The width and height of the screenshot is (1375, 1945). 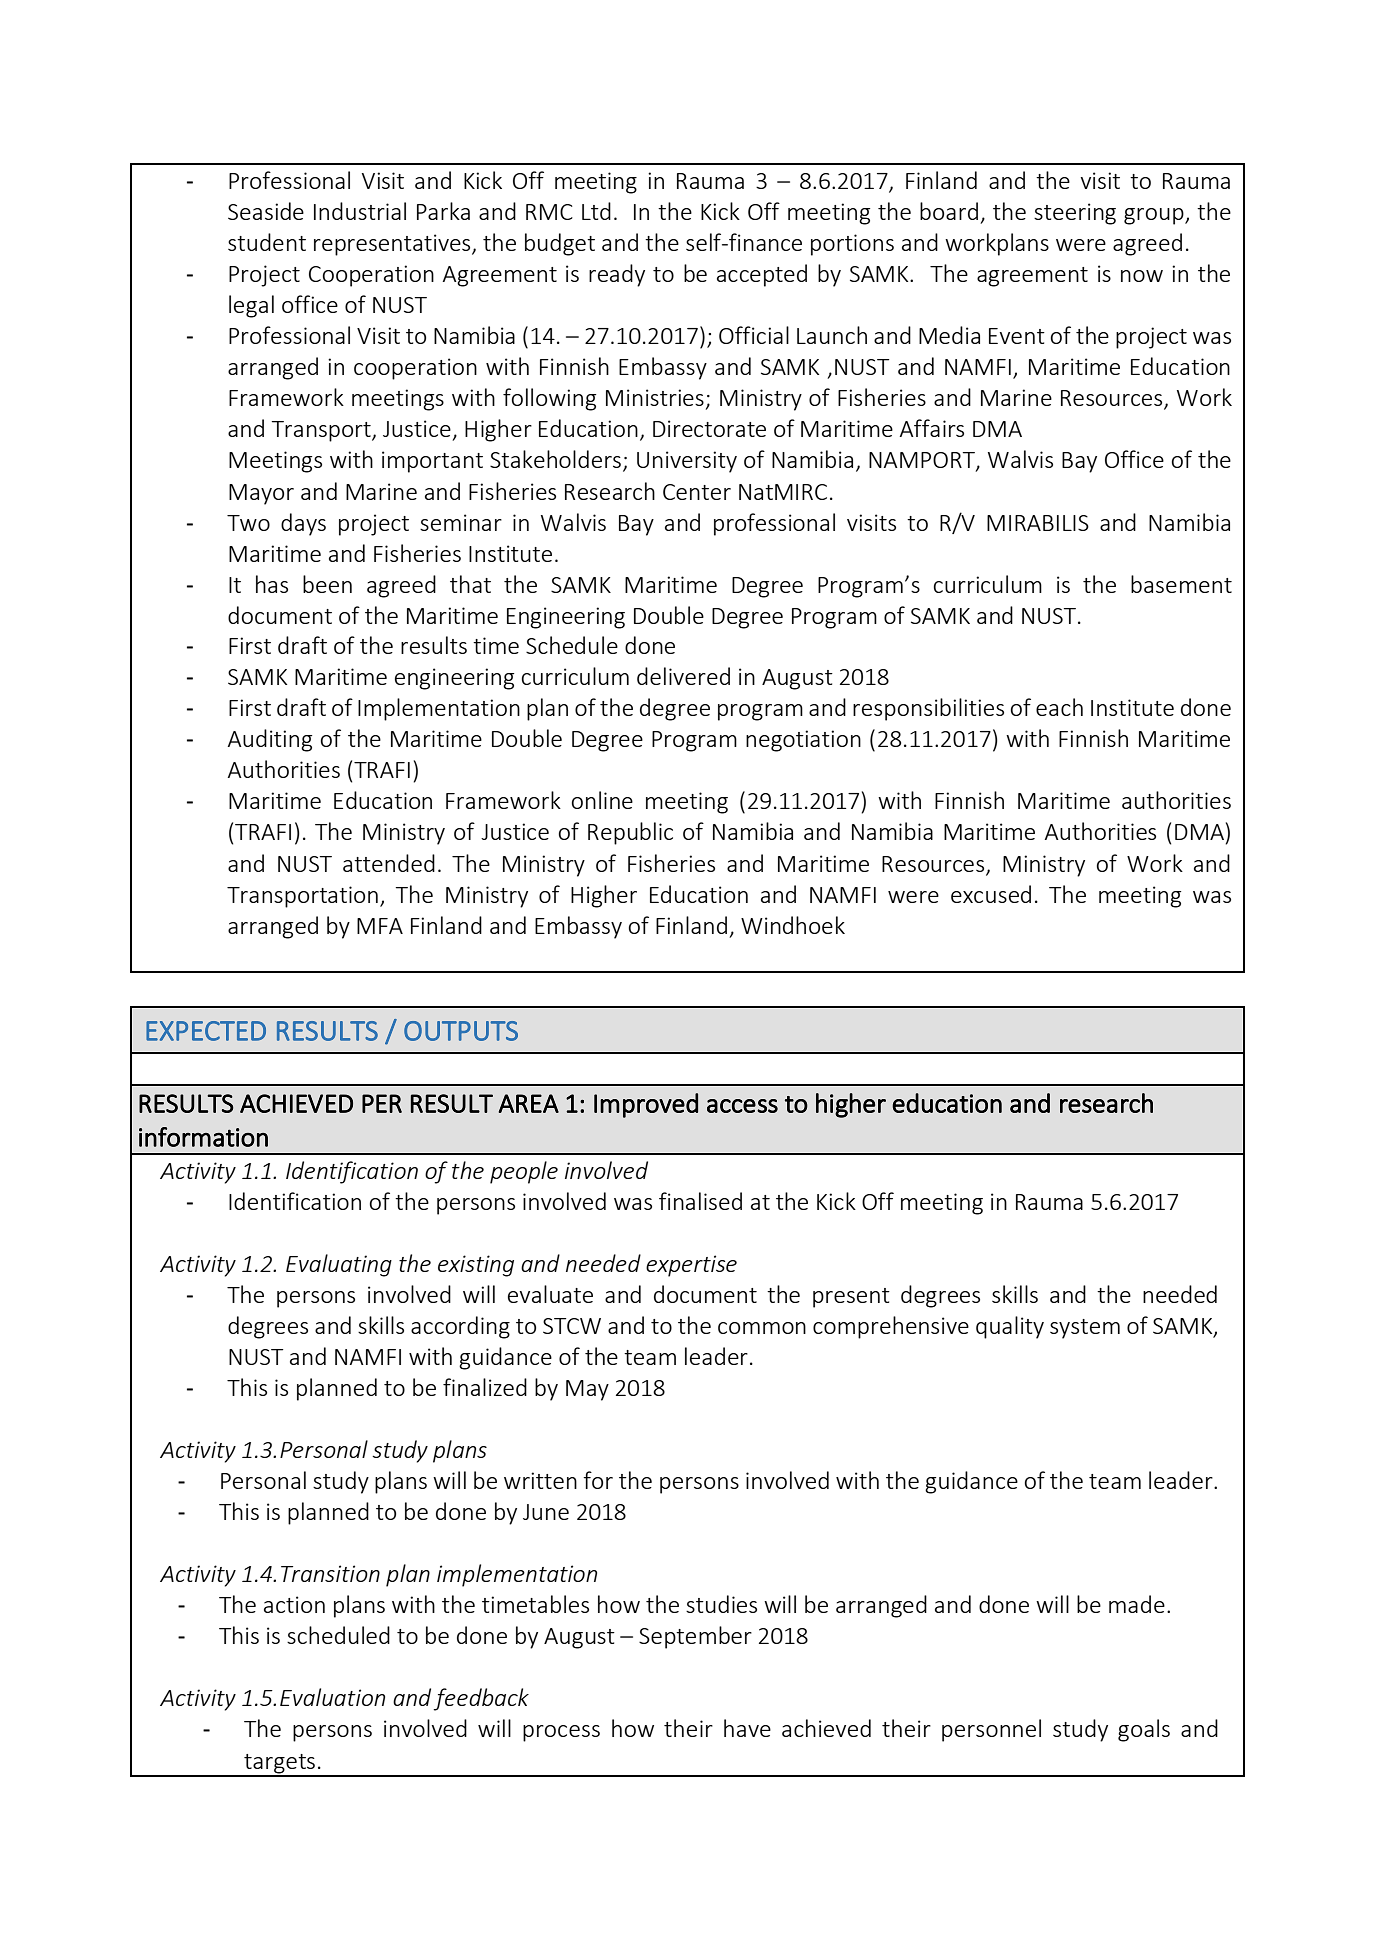 I want to click on have, so click(x=747, y=1728).
